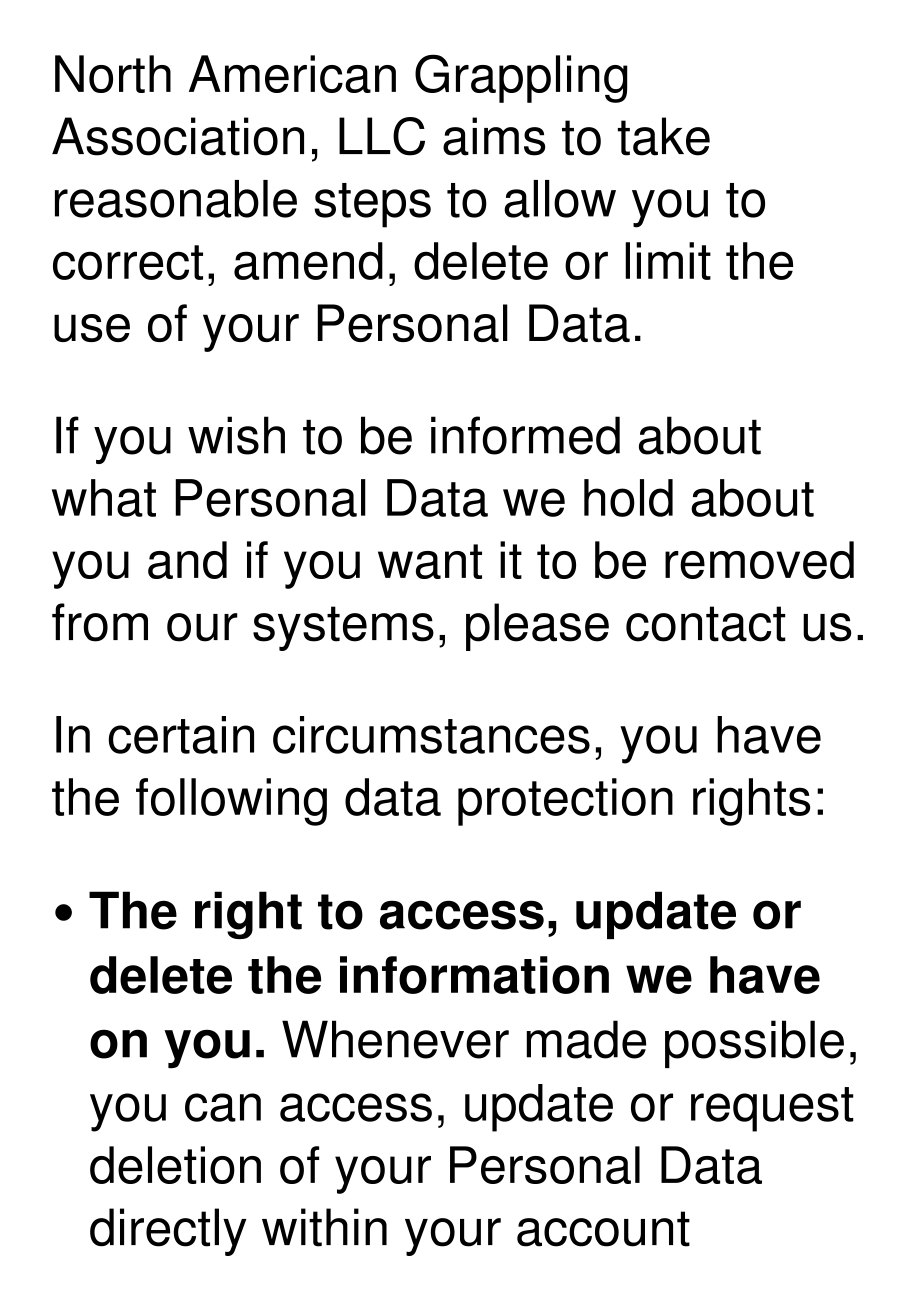 This screenshot has height=1308, width=924. Describe the element at coordinates (175, 1165) in the screenshot. I see `deletion` at that location.
